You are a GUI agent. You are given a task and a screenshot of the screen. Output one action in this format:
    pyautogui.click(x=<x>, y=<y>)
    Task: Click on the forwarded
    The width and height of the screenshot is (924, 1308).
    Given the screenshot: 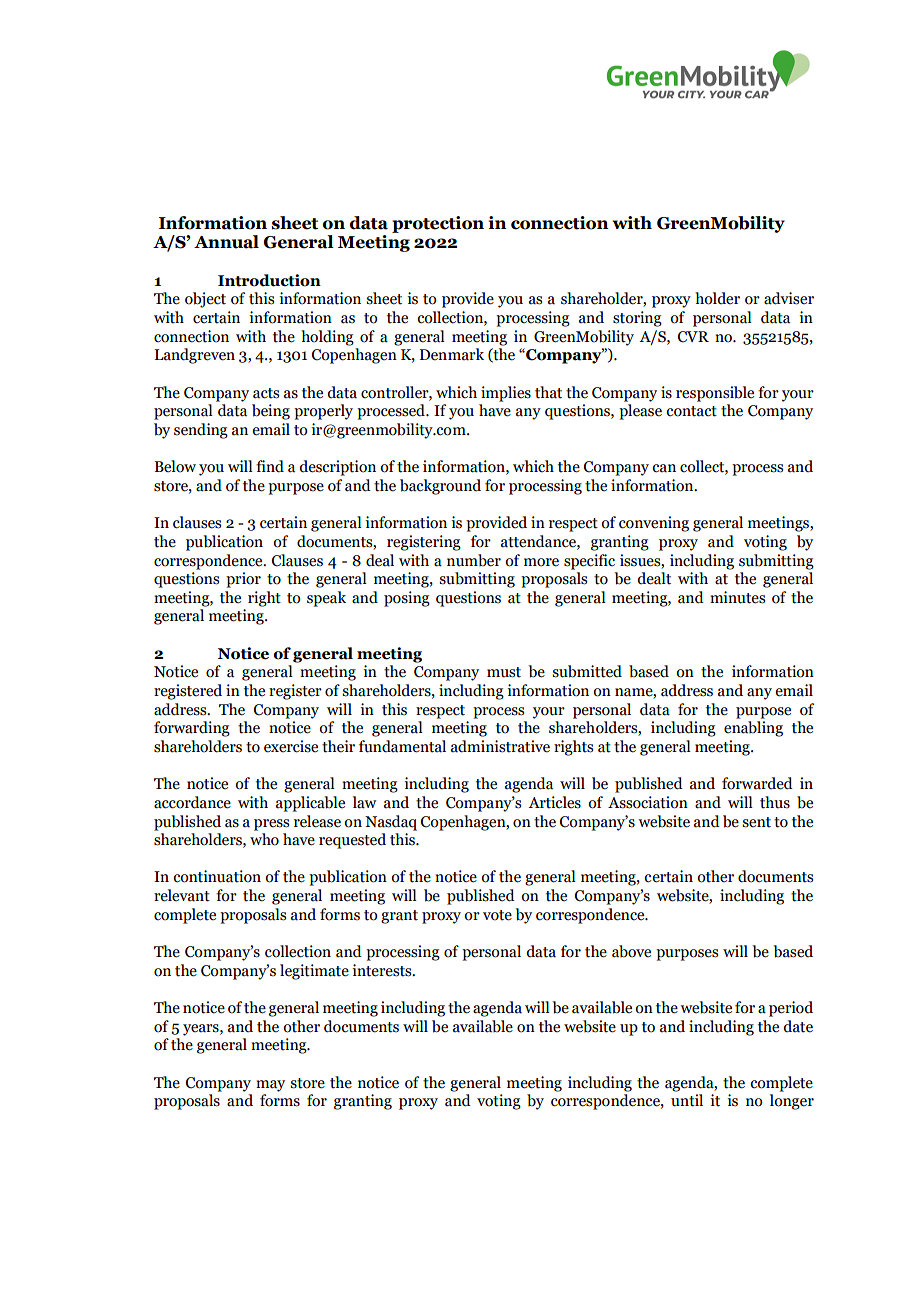 What is the action you would take?
    pyautogui.click(x=757, y=783)
